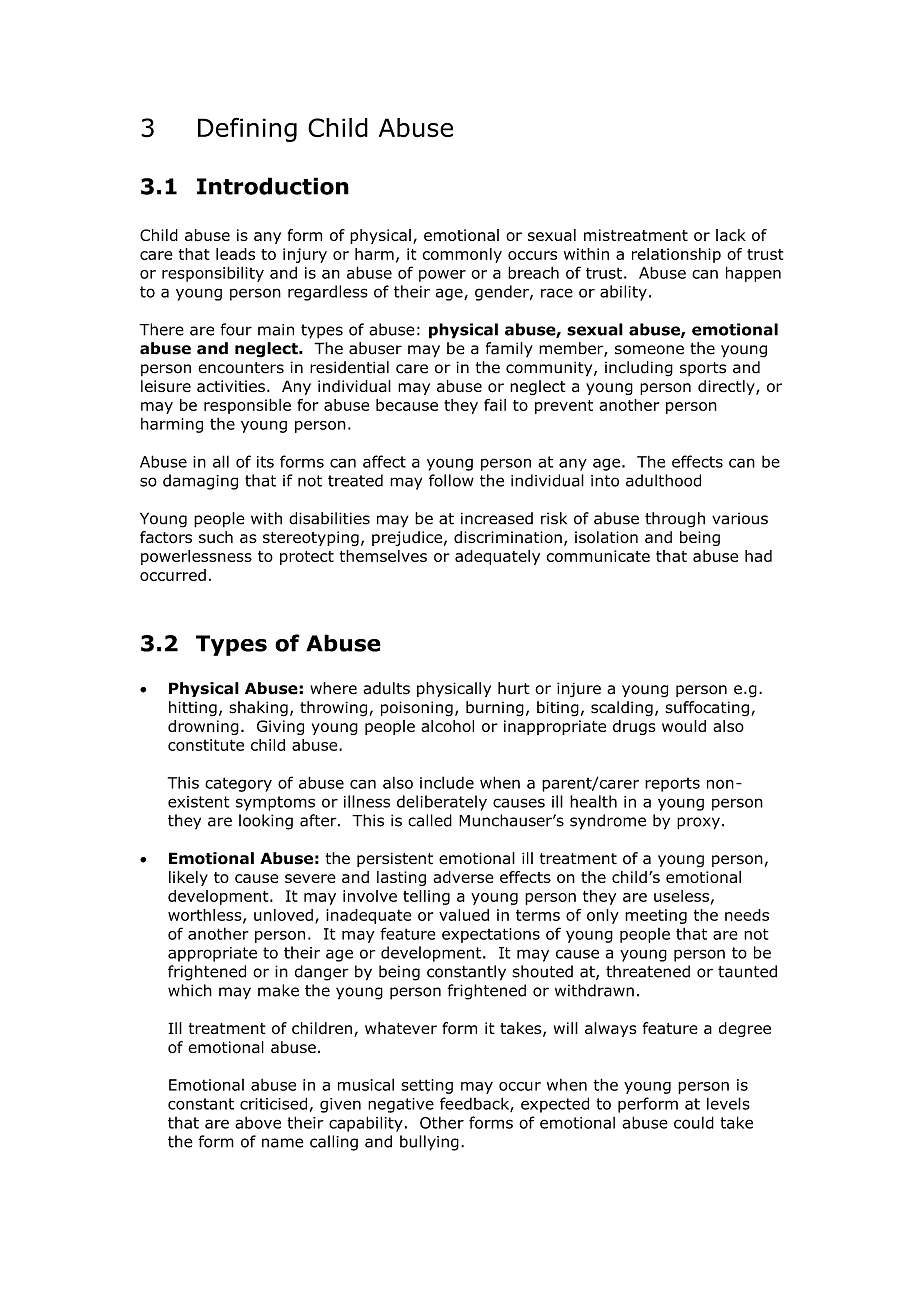 The width and height of the image is (924, 1308). Describe the element at coordinates (451, 480) in the image. I see `follow` at that location.
